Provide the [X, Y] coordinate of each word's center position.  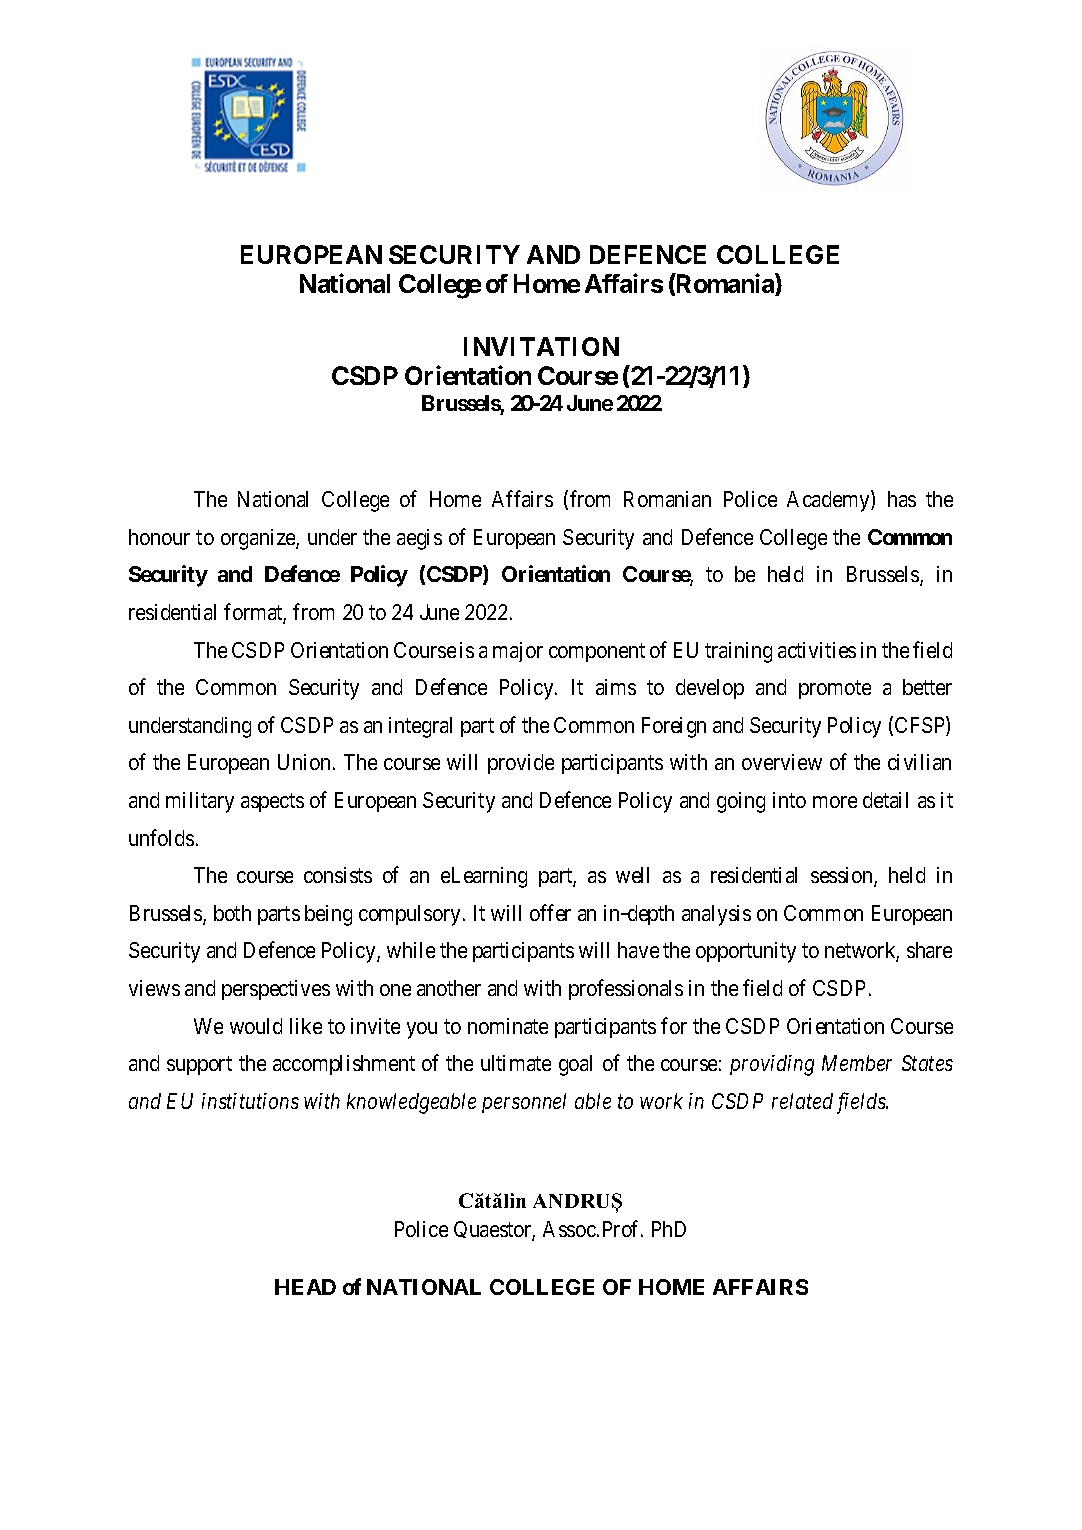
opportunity [746, 952]
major [518, 652]
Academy [829, 501]
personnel [524, 1103]
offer [550, 912]
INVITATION [541, 346]
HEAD [305, 1287]
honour [159, 537]
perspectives [276, 990]
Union [304, 762]
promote [835, 689]
